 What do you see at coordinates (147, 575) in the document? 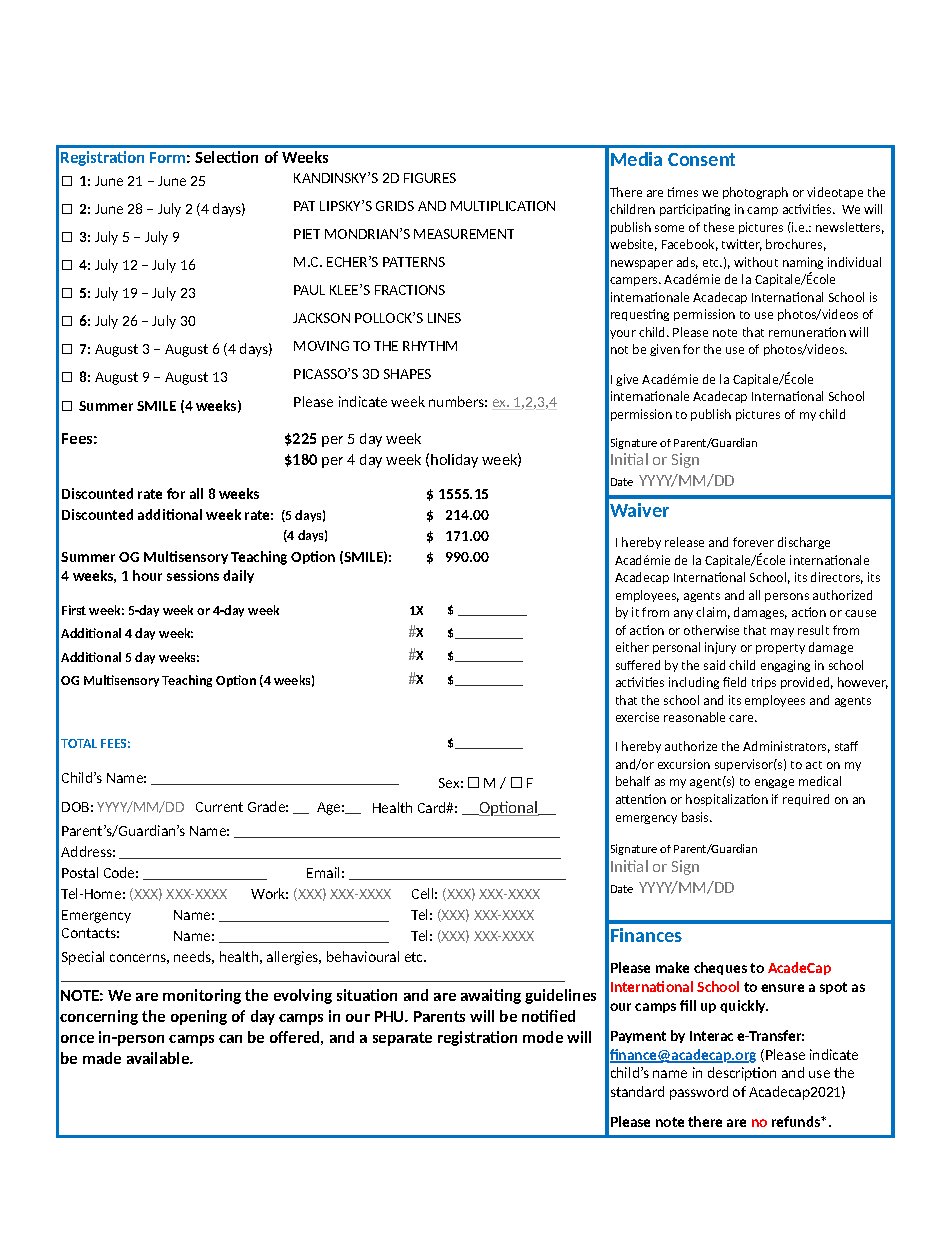
I see `hour` at bounding box center [147, 575].
